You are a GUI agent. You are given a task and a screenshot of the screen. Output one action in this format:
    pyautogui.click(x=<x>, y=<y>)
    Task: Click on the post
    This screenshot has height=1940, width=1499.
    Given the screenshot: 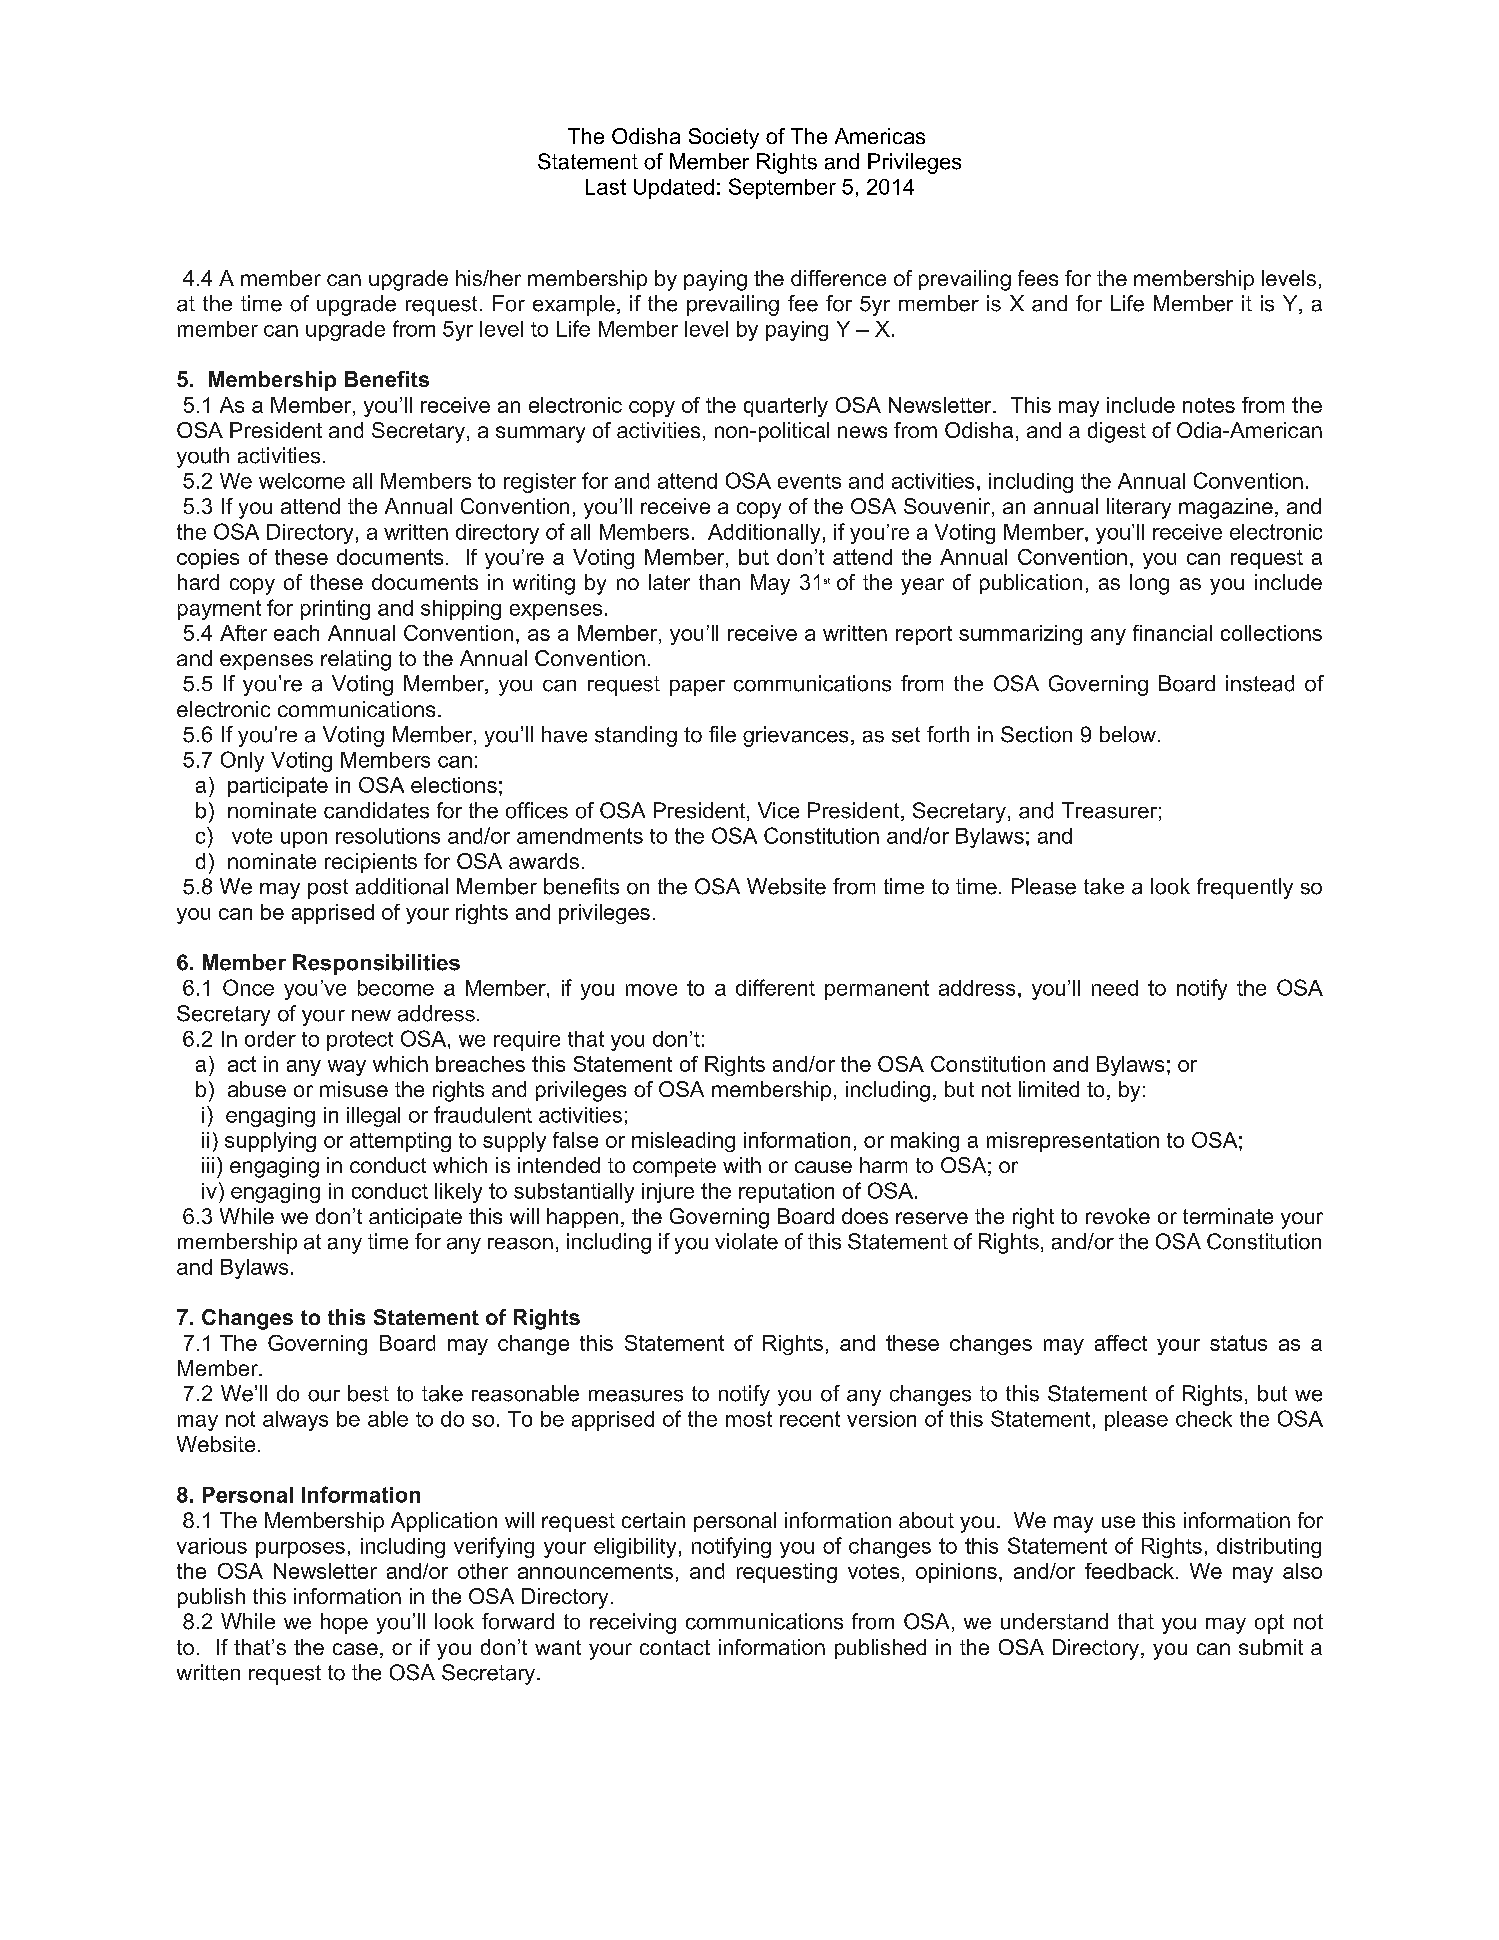 What is the action you would take?
    pyautogui.click(x=328, y=889)
